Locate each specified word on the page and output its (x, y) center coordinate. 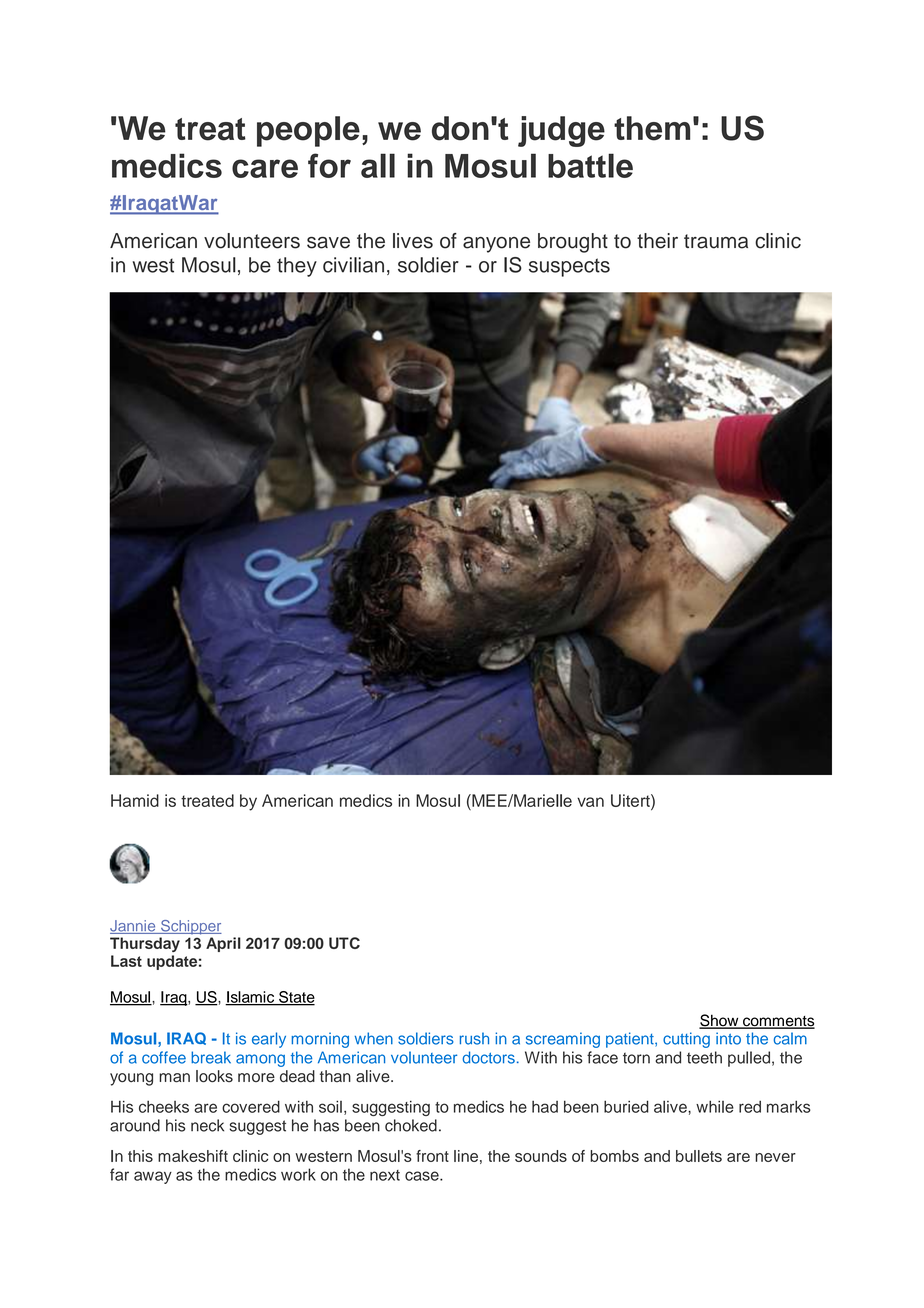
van (590, 802)
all (378, 165)
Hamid (135, 800)
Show (720, 1021)
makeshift (193, 1156)
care (265, 168)
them (652, 128)
